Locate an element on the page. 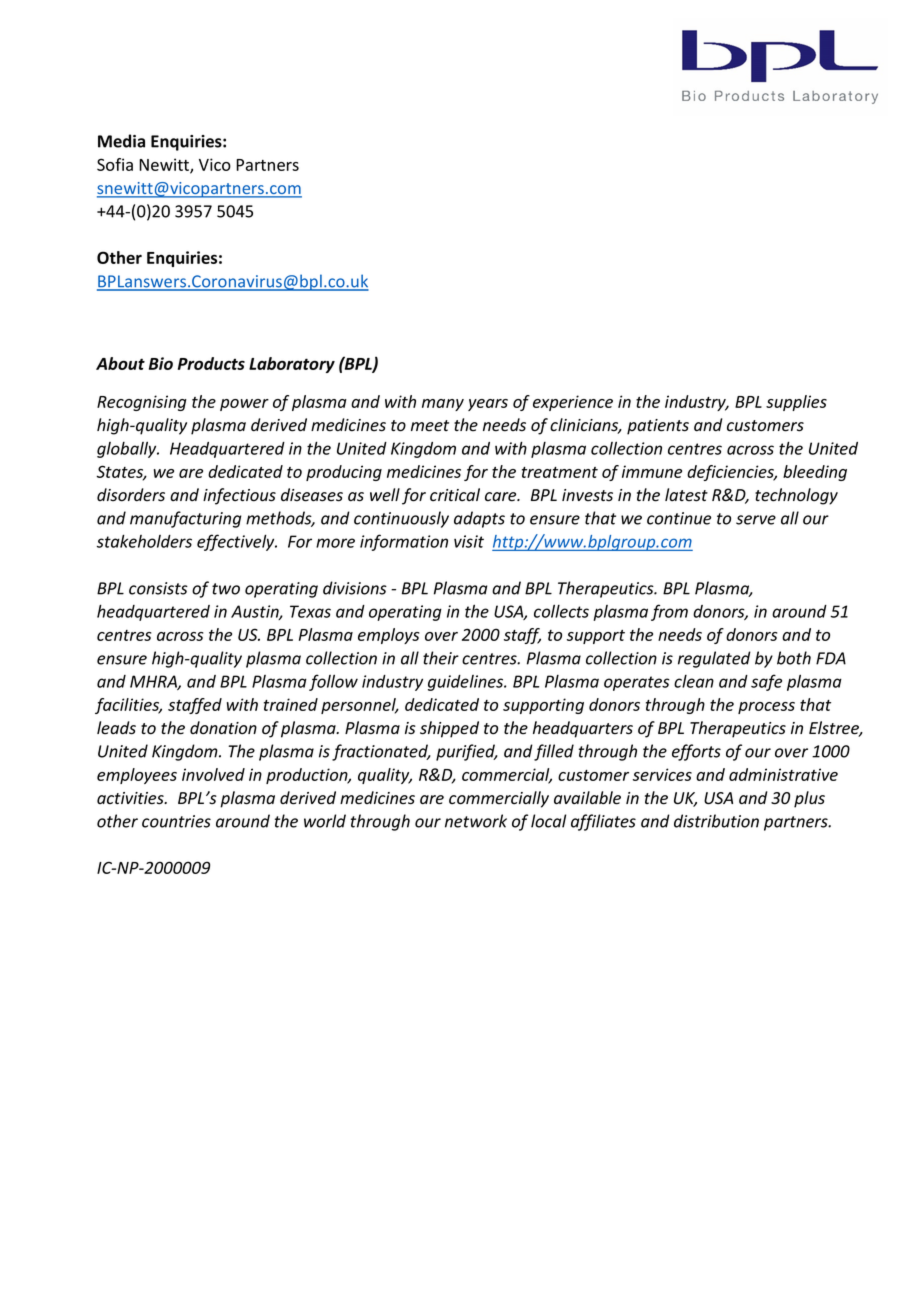 This image has width=924, height=1308. supplies is located at coordinates (796, 403).
